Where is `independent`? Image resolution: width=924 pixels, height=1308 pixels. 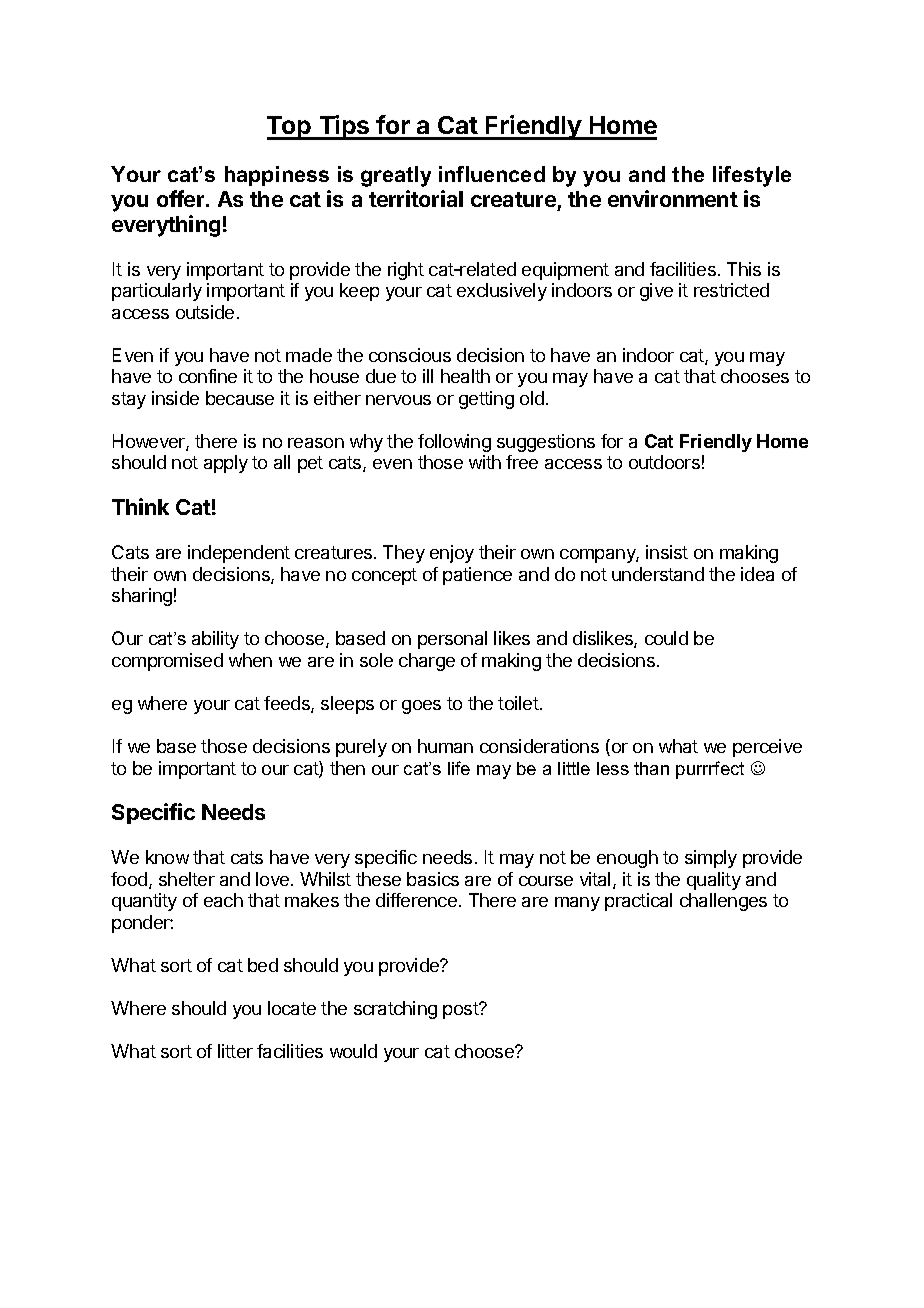 independent is located at coordinates (239, 554).
